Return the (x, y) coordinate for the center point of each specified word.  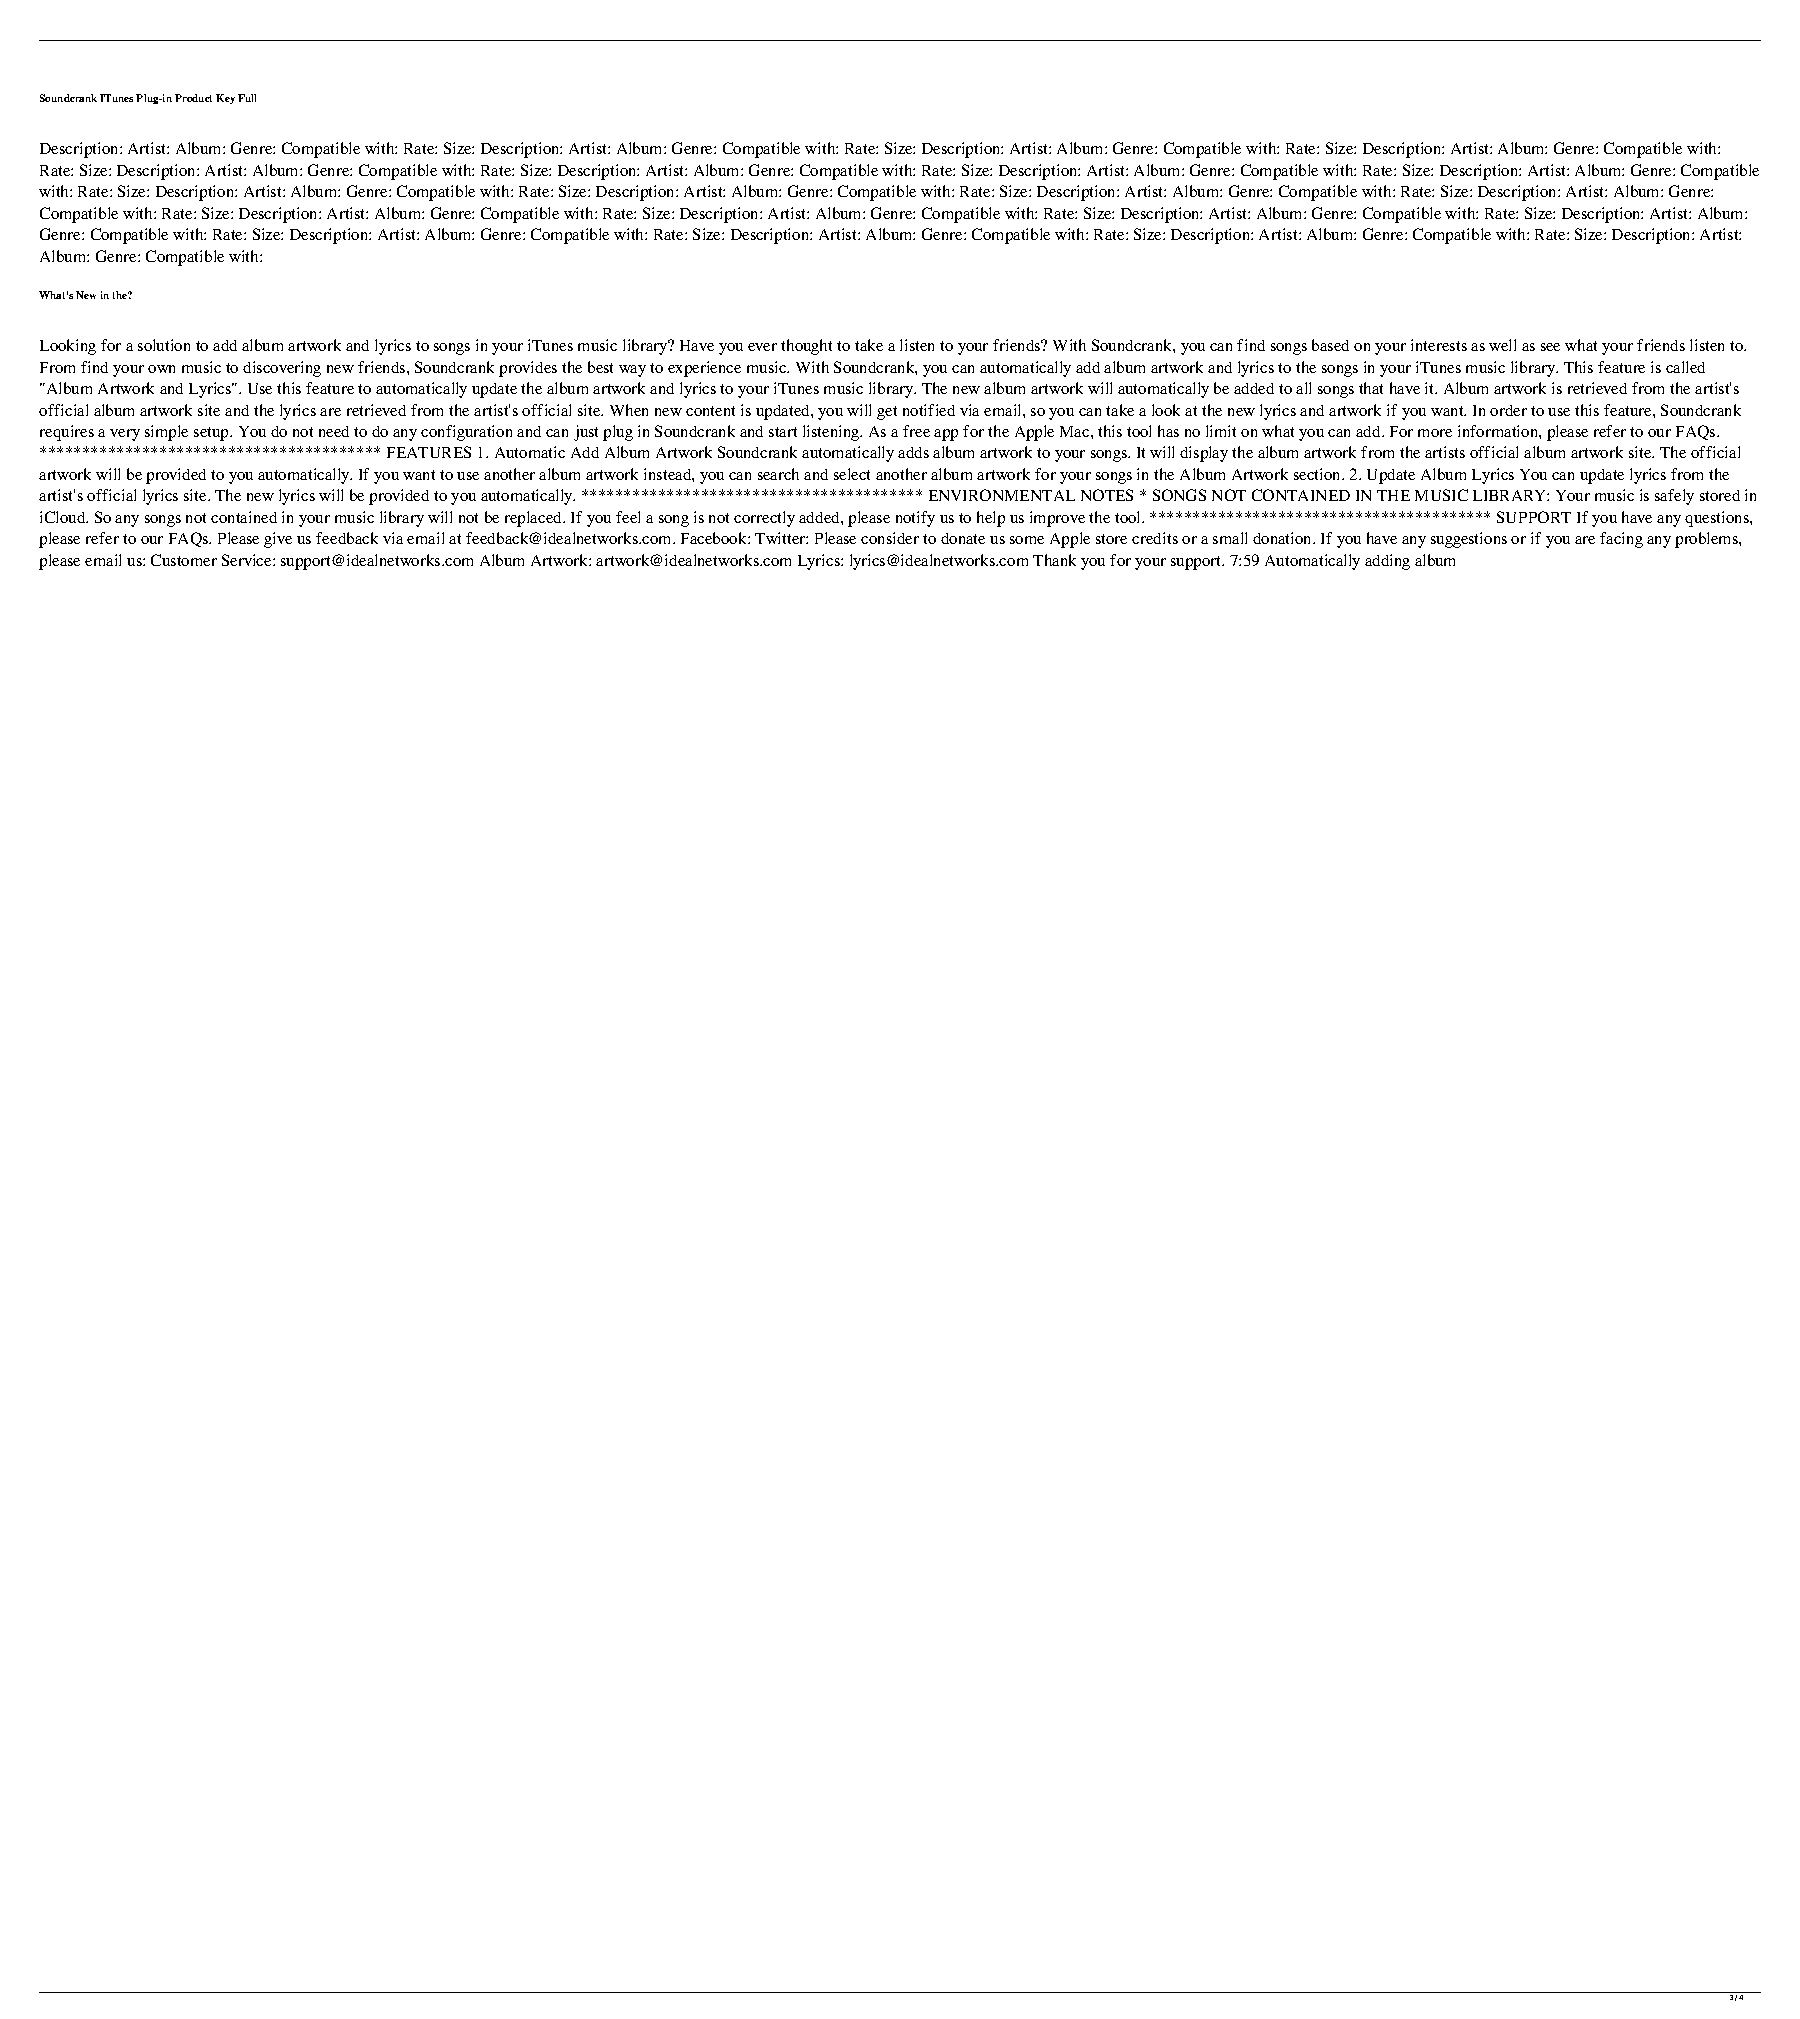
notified (929, 410)
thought (806, 347)
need (334, 431)
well (1502, 345)
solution (164, 345)
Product (193, 98)
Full (247, 98)
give (278, 540)
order (1508, 410)
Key (225, 99)
